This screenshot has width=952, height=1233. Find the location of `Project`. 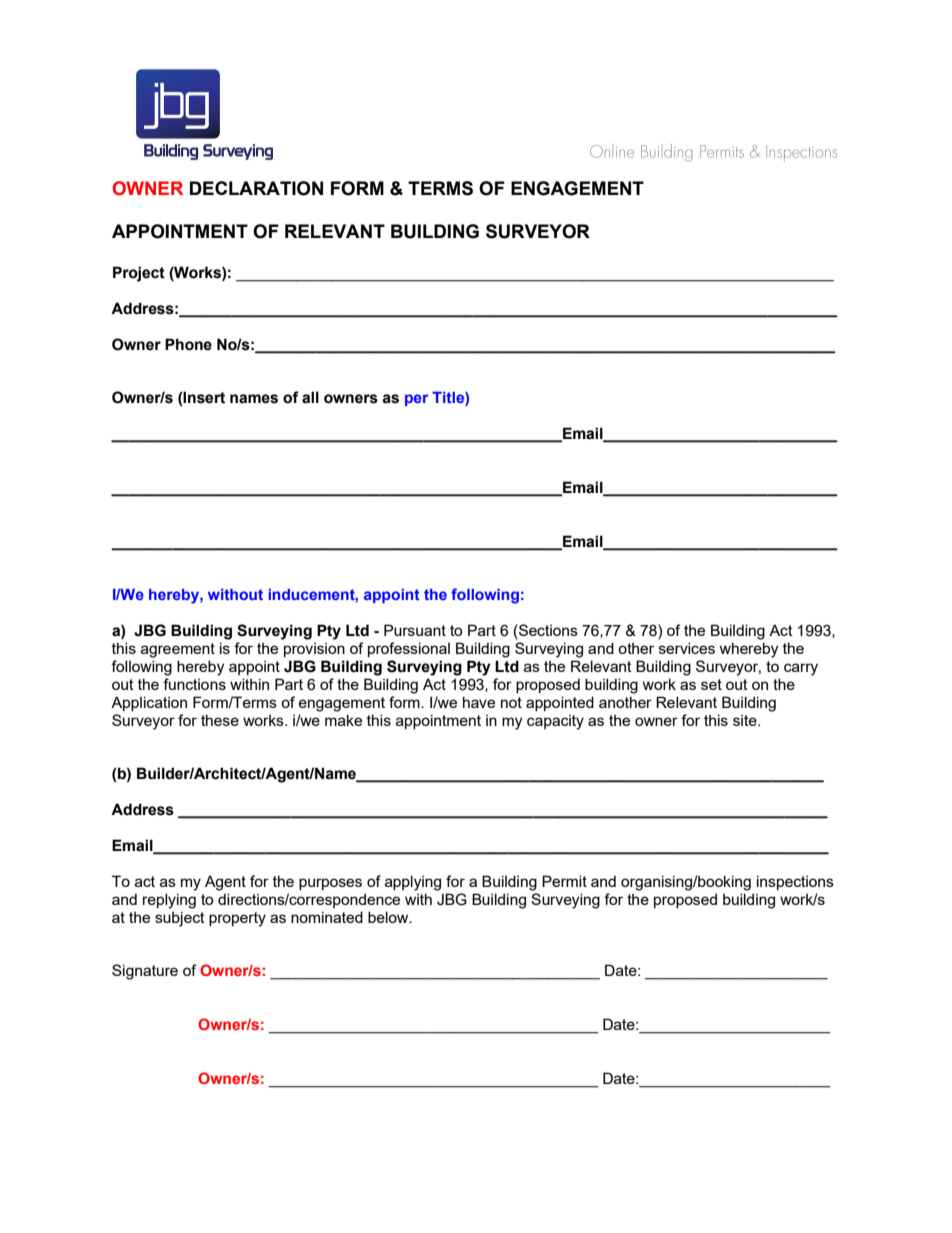

Project is located at coordinates (139, 274).
